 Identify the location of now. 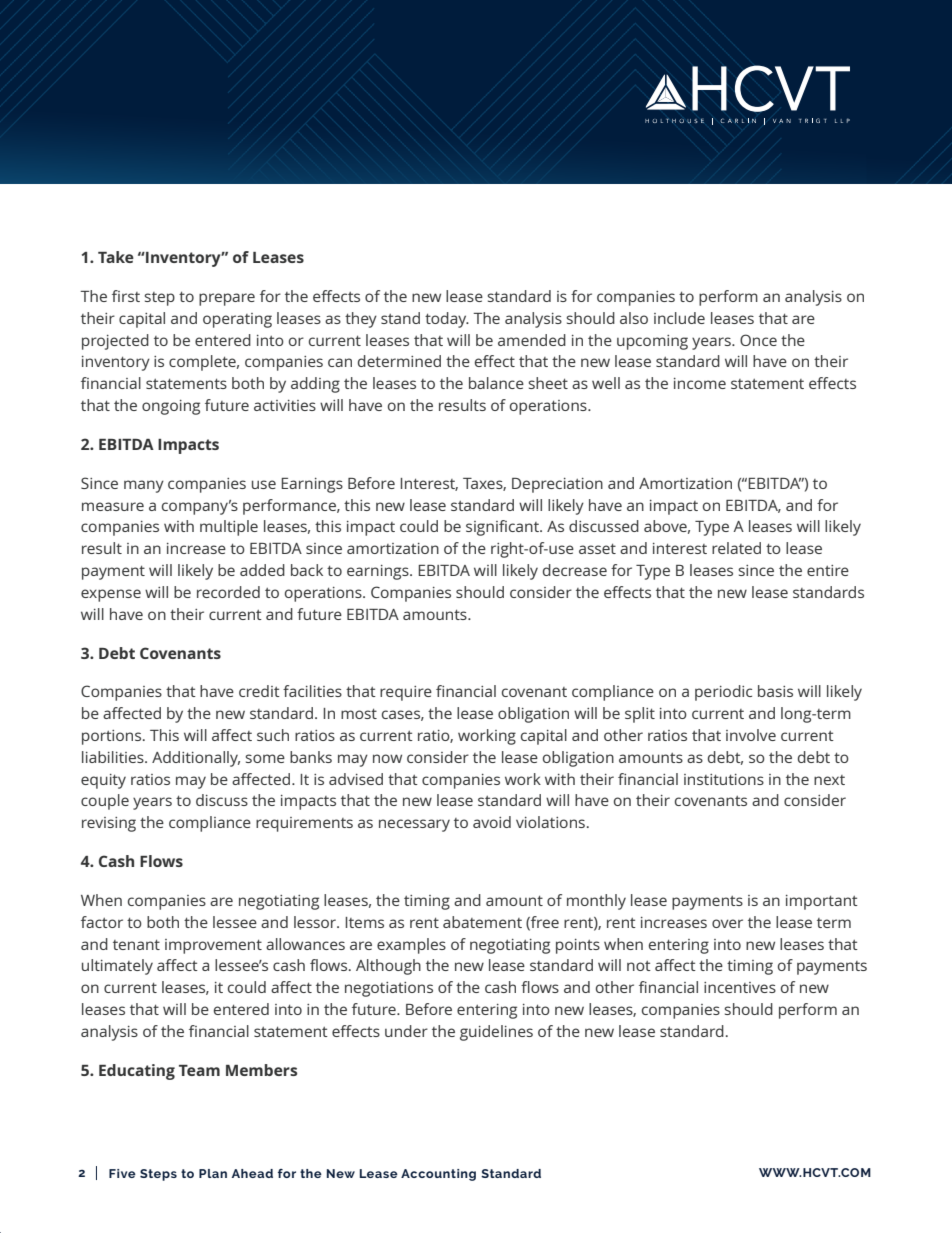
(387, 758).
